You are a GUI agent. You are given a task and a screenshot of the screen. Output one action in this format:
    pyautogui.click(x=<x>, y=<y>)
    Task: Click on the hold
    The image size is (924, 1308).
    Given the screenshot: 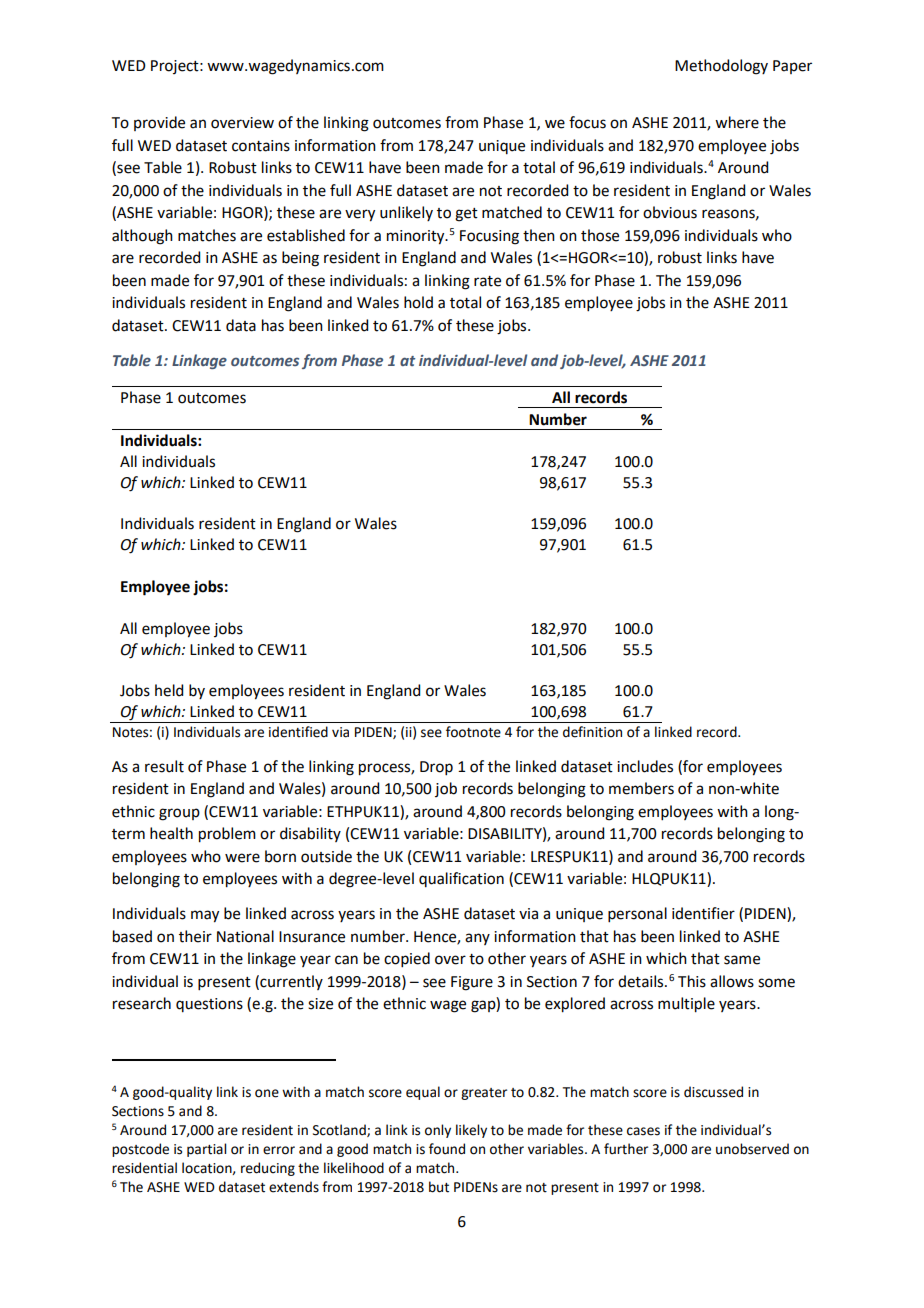 What is the action you would take?
    pyautogui.click(x=418, y=302)
